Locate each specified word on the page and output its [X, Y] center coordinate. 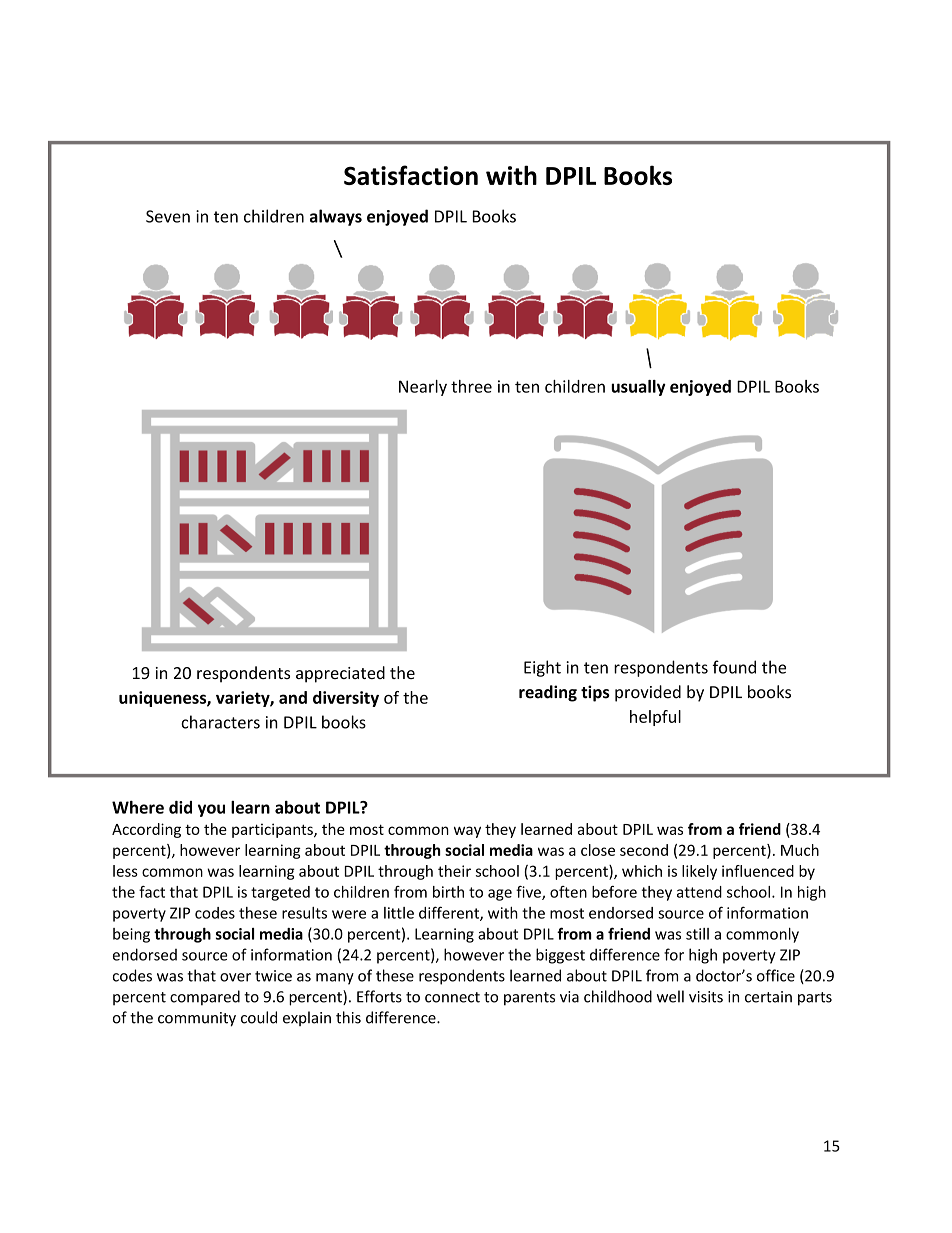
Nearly [423, 388]
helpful [655, 718]
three [471, 386]
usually [638, 388]
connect [452, 997]
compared [205, 998]
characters [220, 722]
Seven [168, 216]
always [336, 217]
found [734, 667]
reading [548, 693]
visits [706, 997]
